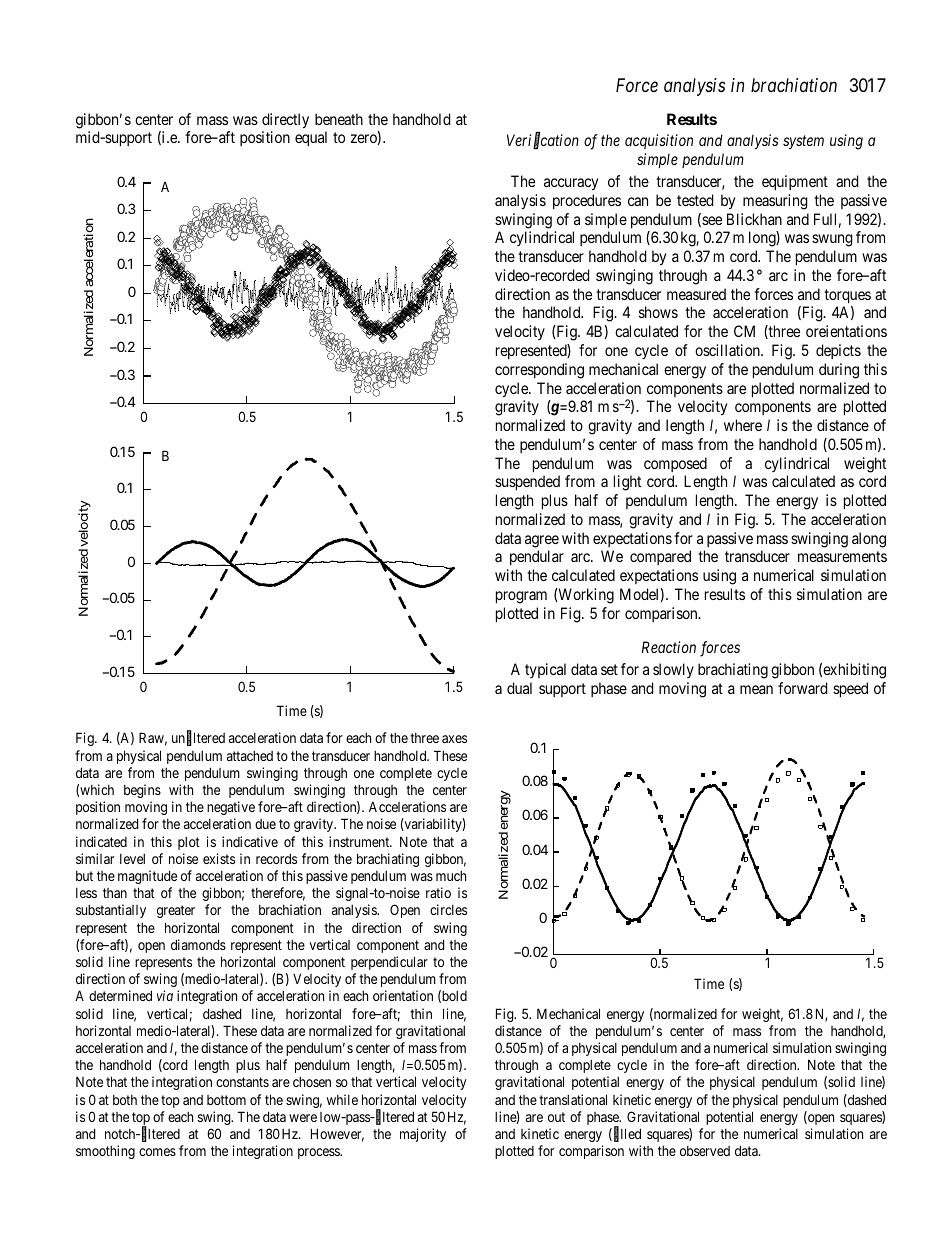  What do you see at coordinates (285, 121) in the screenshot?
I see `directly` at bounding box center [285, 121].
